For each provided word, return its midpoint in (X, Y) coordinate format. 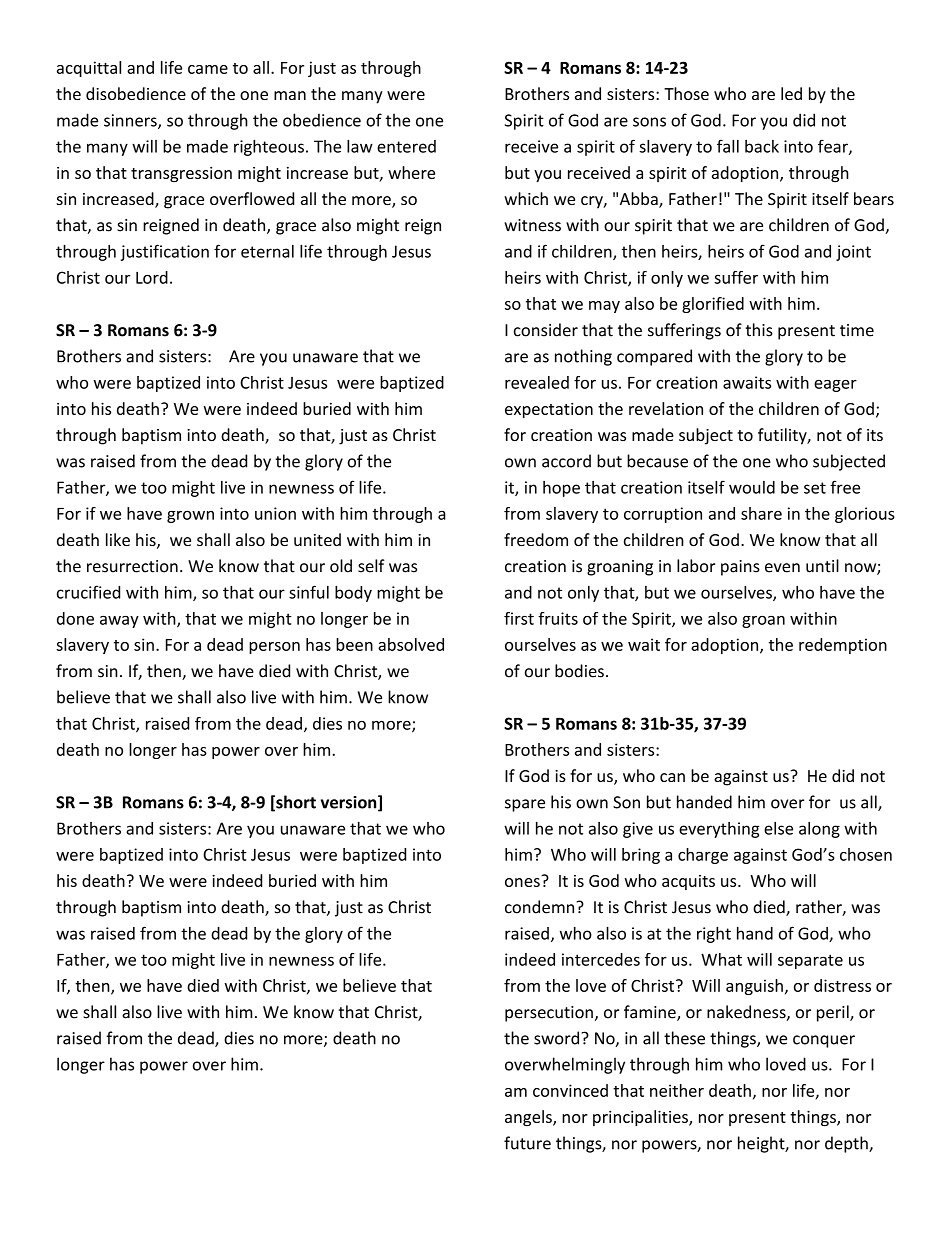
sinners (131, 121)
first (519, 618)
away (119, 621)
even (782, 568)
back (762, 146)
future (527, 1143)
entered (406, 146)
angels (529, 1118)
